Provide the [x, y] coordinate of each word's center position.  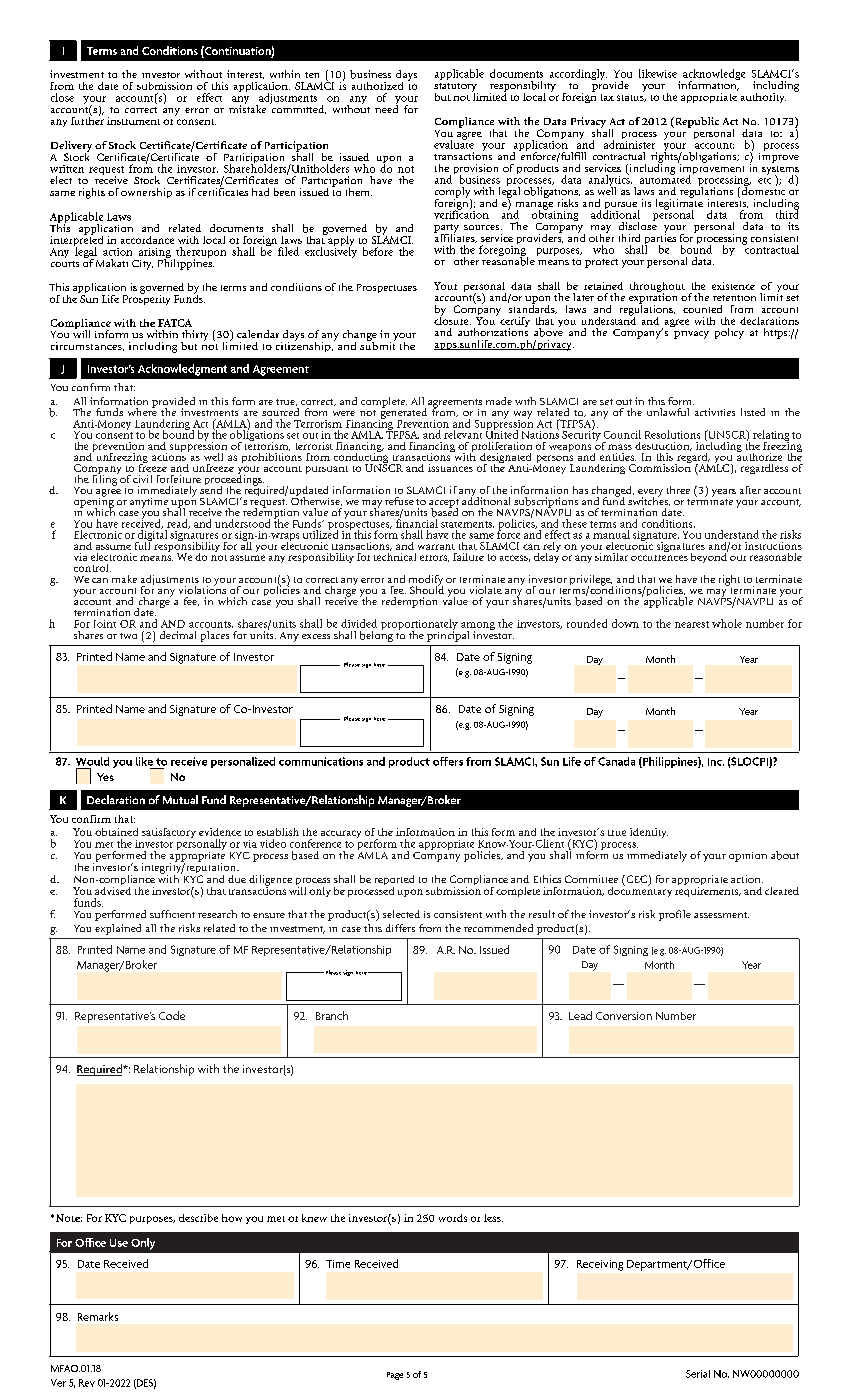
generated [403, 413]
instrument [133, 121]
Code [172, 1015]
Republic [696, 122]
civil [142, 479]
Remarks [98, 1316]
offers [448, 761]
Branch [332, 1015]
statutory [456, 88]
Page [395, 1376]
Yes [105, 777]
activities [715, 412]
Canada [616, 761]
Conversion [624, 1016]
